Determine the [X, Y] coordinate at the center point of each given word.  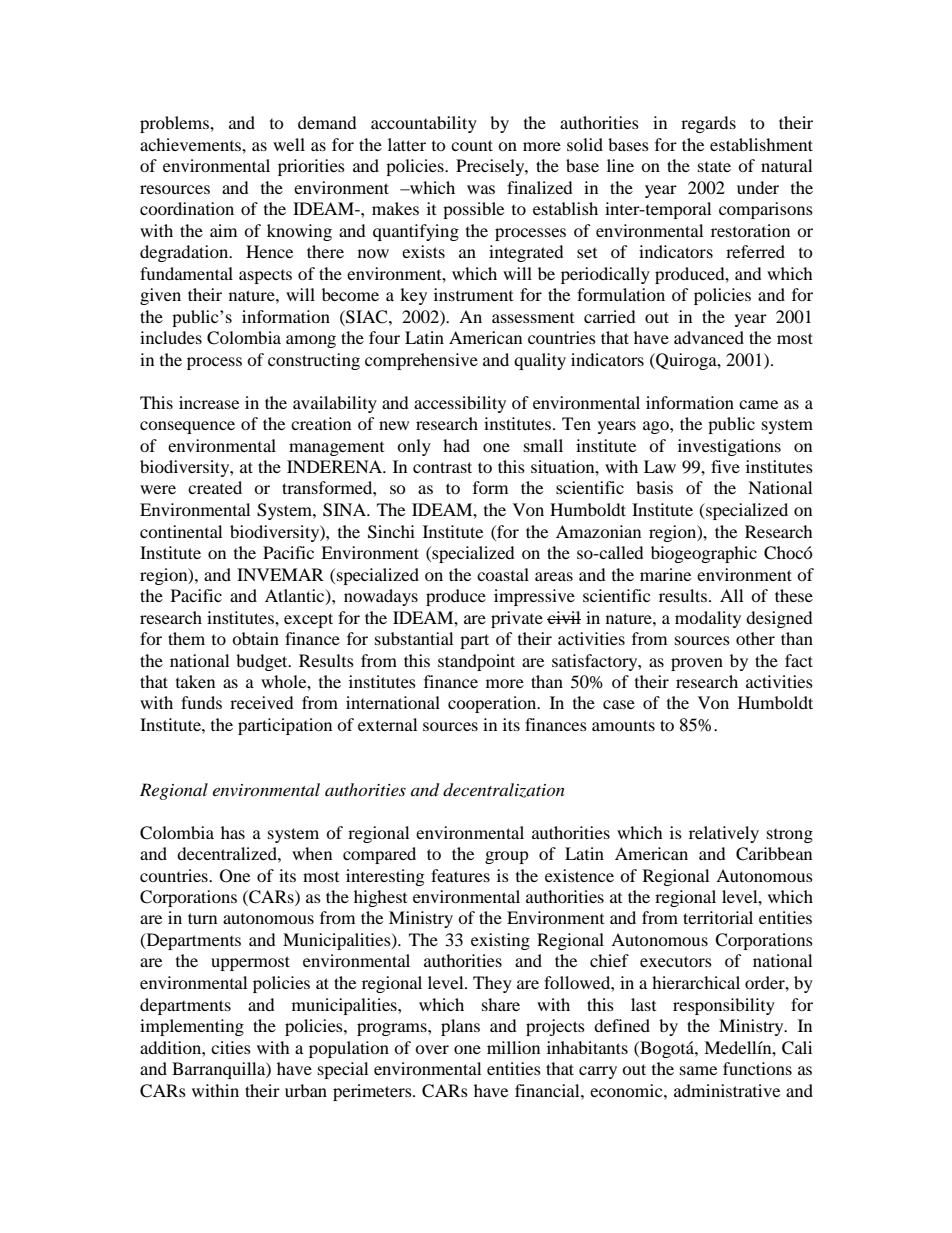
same [698, 1070]
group [507, 857]
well [289, 144]
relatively [724, 834]
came [758, 404]
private [517, 619]
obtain [255, 638]
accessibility [460, 404]
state [714, 166]
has [233, 832]
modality [708, 619]
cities [231, 1047]
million [513, 1047]
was [481, 189]
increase [209, 402]
